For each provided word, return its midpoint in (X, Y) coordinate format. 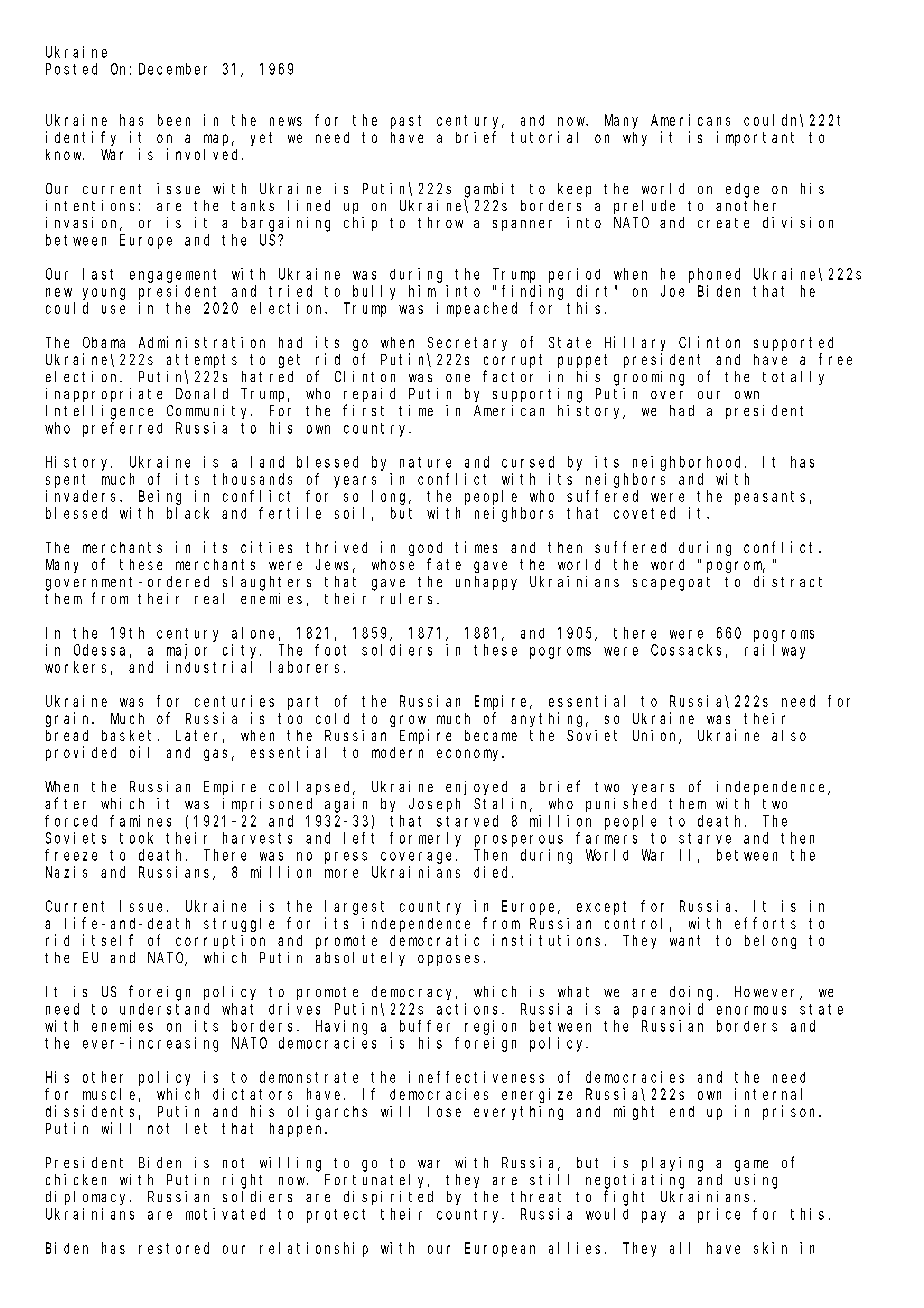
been (174, 120)
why (635, 139)
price (719, 1215)
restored (174, 1248)
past (406, 122)
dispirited (388, 1198)
